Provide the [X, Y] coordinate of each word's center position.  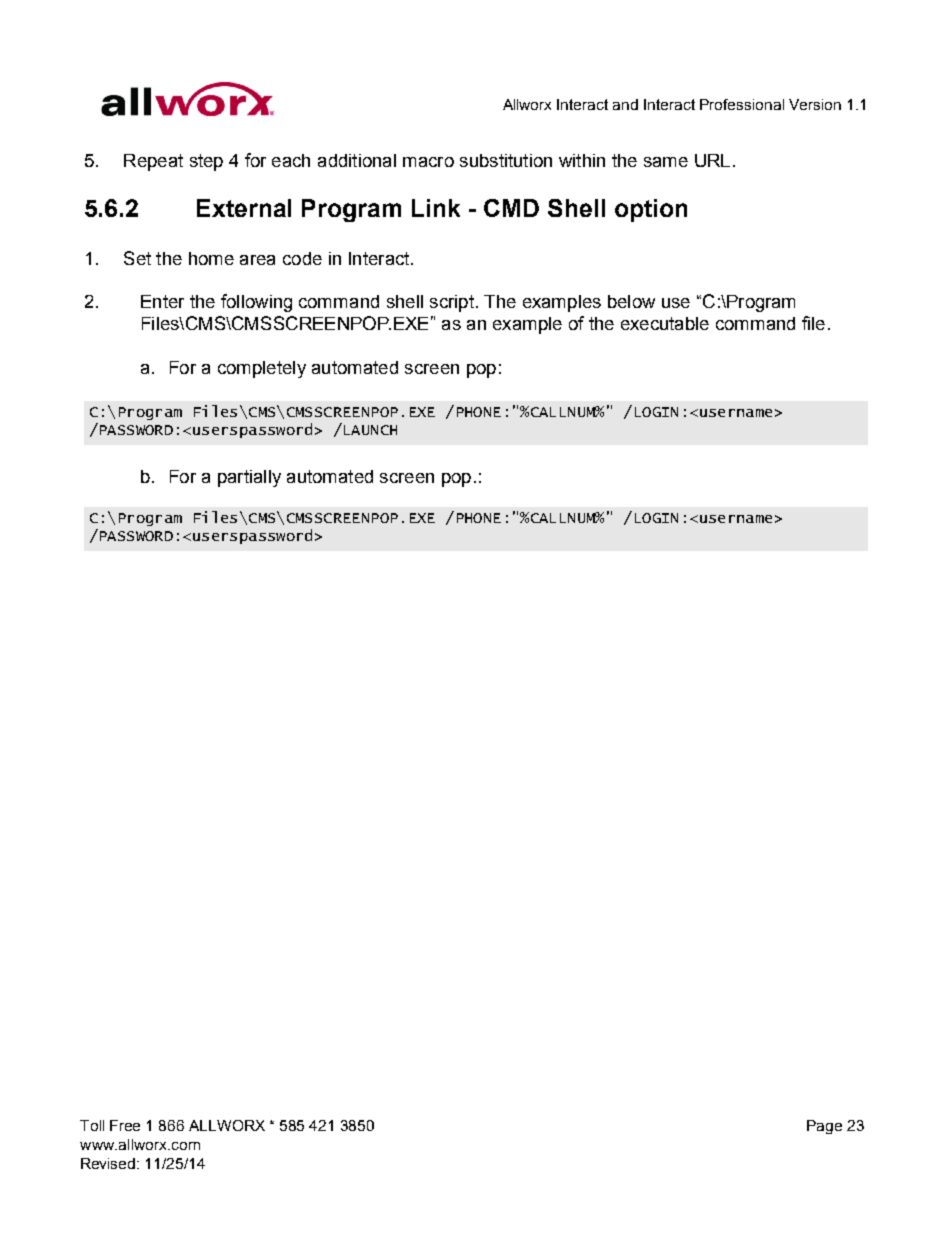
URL [712, 160]
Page [824, 1127]
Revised [109, 1163]
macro [428, 162]
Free [125, 1125]
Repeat [153, 162]
